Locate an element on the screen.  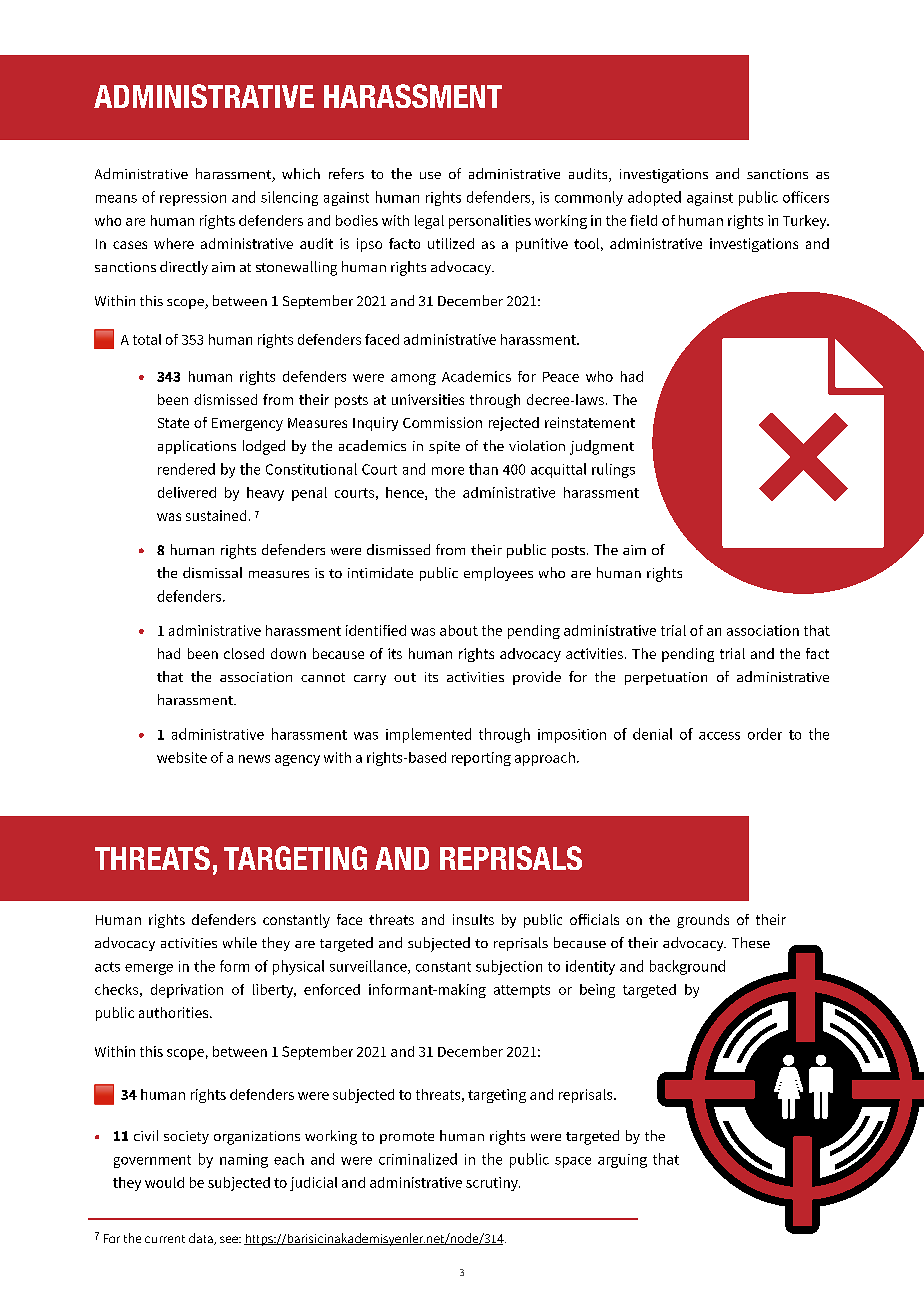
employees is located at coordinates (498, 574).
